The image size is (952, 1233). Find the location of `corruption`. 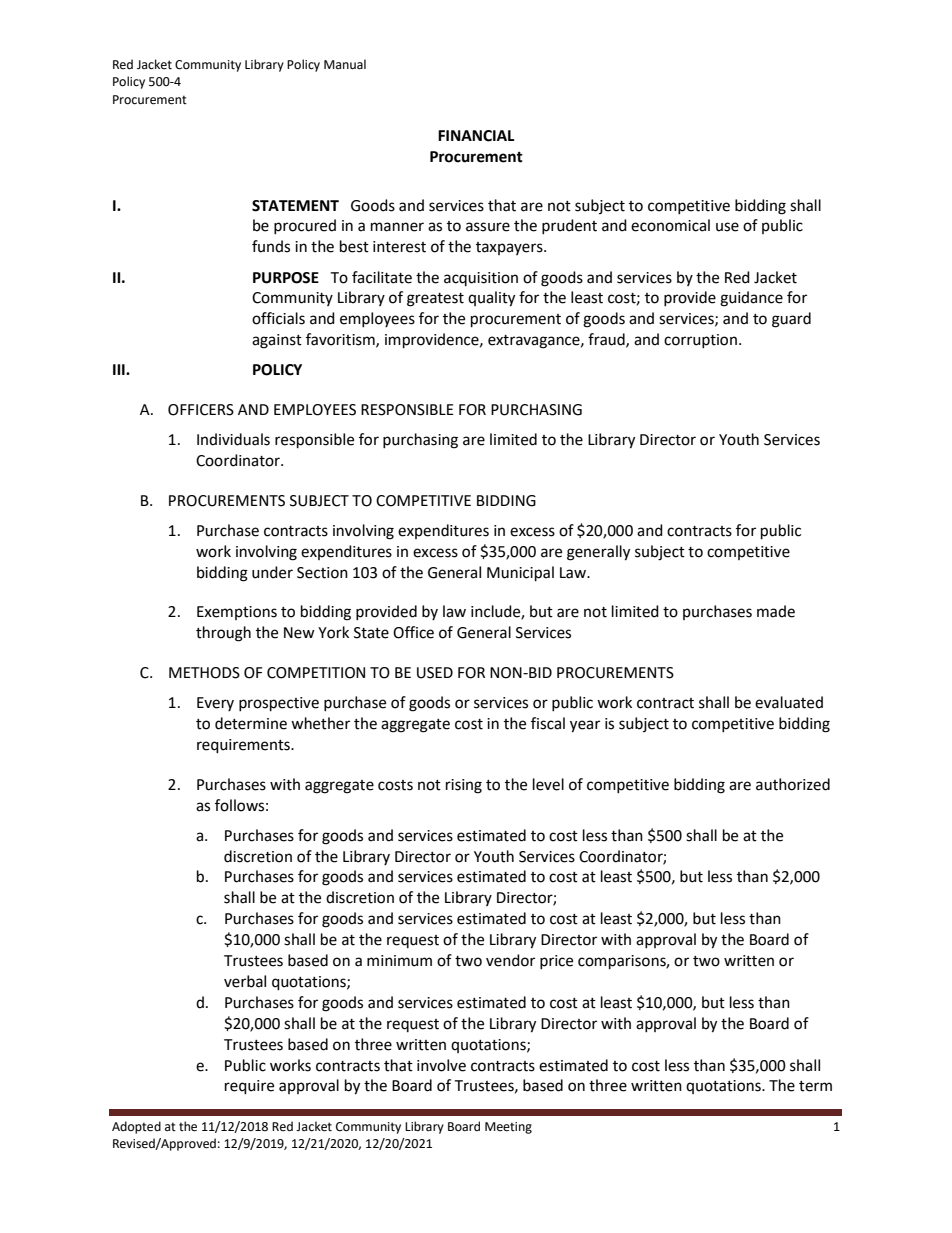

corruption is located at coordinates (700, 341).
